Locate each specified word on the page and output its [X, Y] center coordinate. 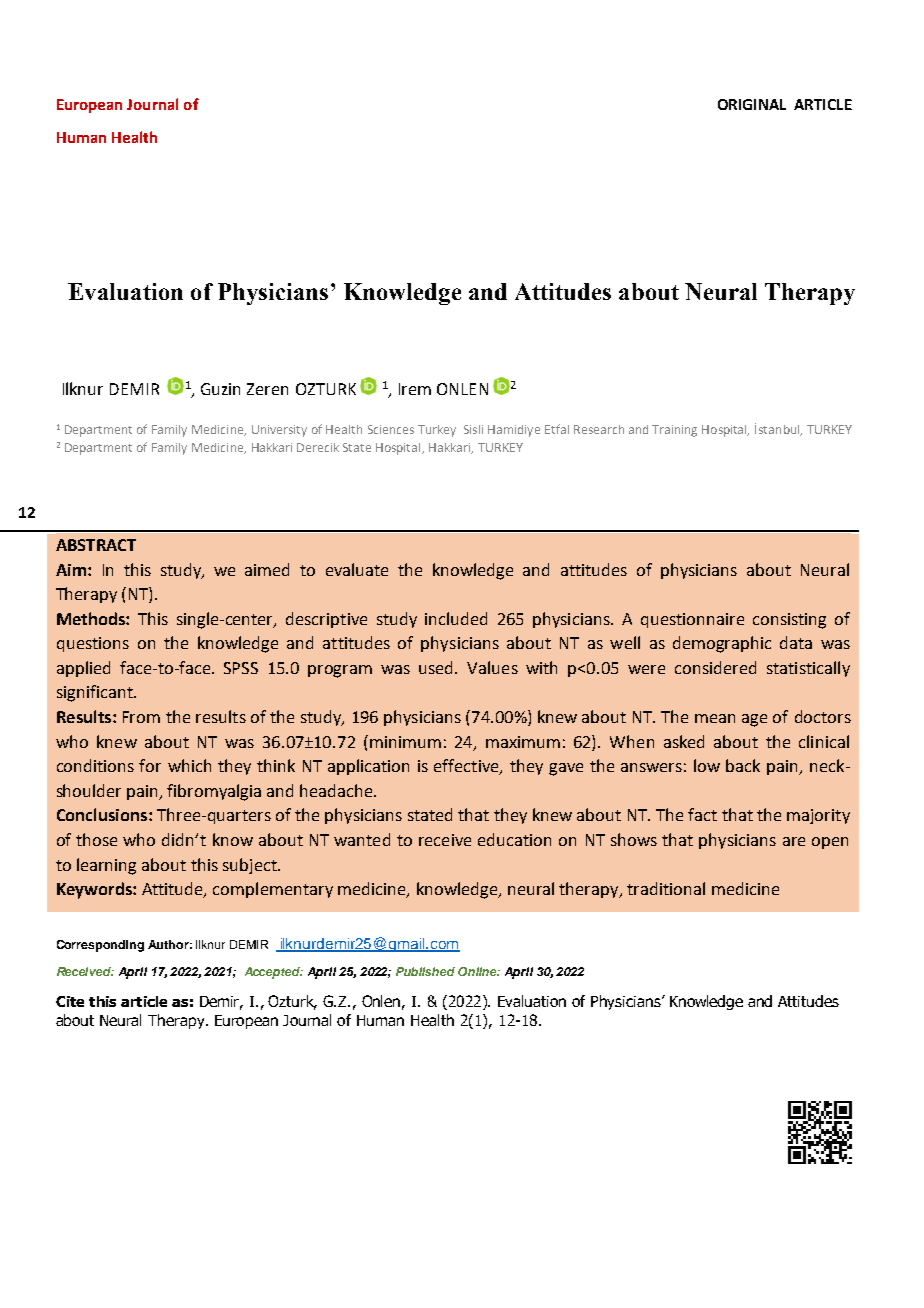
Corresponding [100, 946]
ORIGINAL [752, 104]
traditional [666, 888]
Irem [415, 389]
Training [674, 431]
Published [425, 971]
